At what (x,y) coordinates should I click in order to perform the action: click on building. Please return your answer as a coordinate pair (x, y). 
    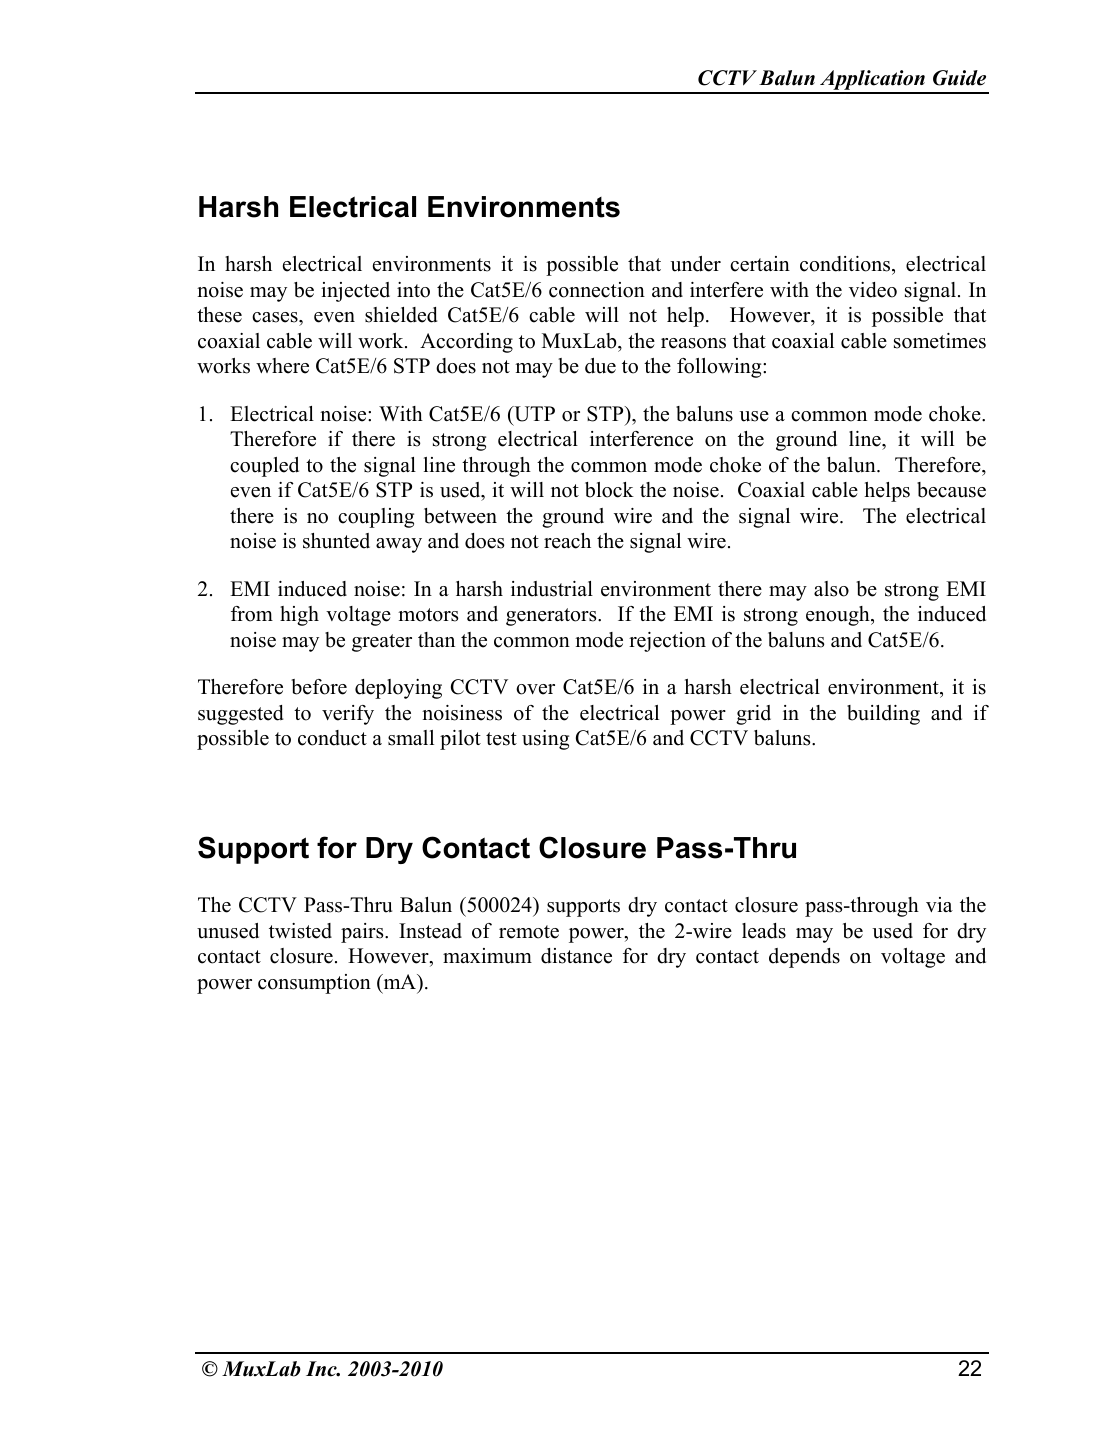
    Looking at the image, I should click on (883, 715).
